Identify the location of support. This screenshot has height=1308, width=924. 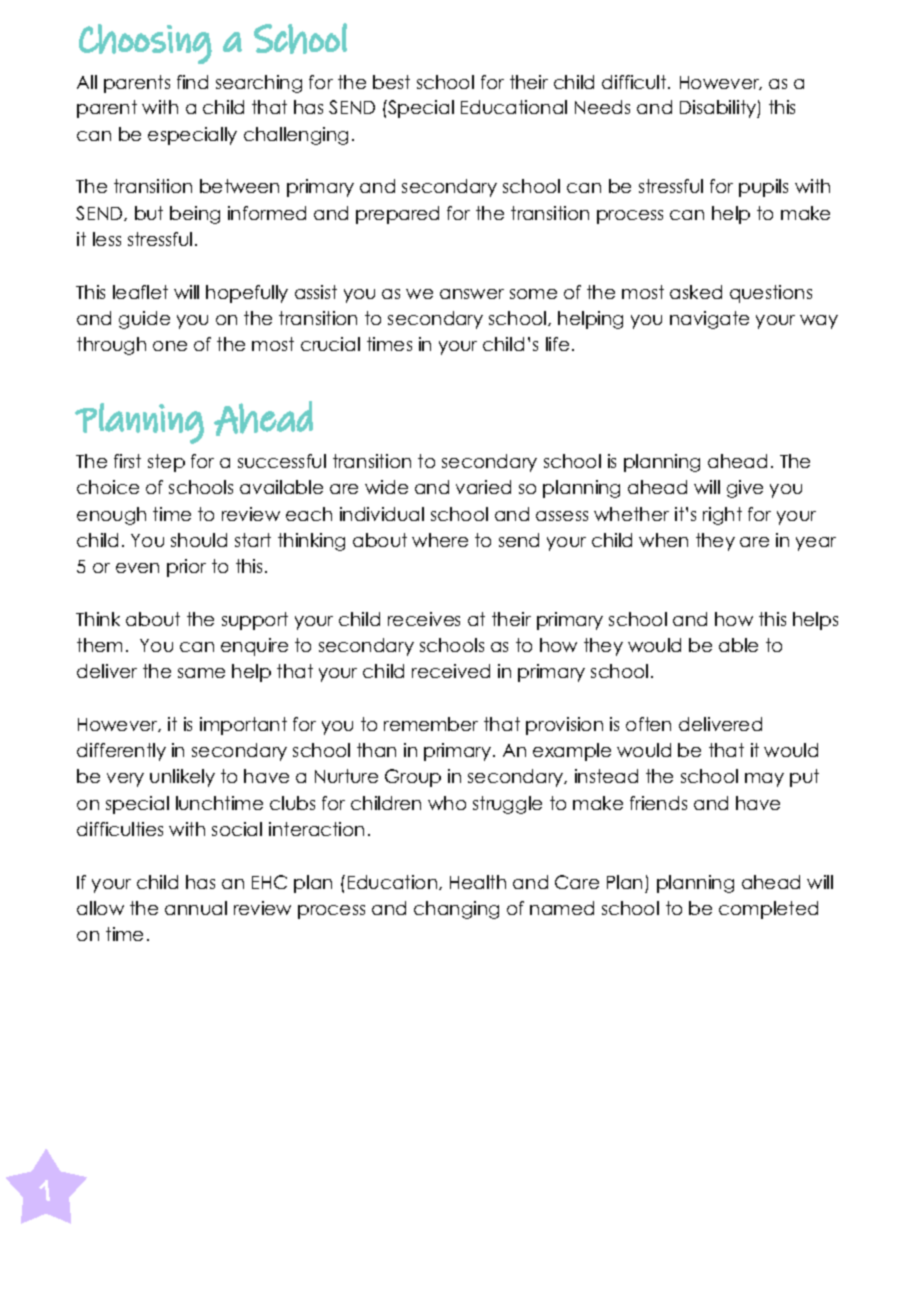
(255, 621).
